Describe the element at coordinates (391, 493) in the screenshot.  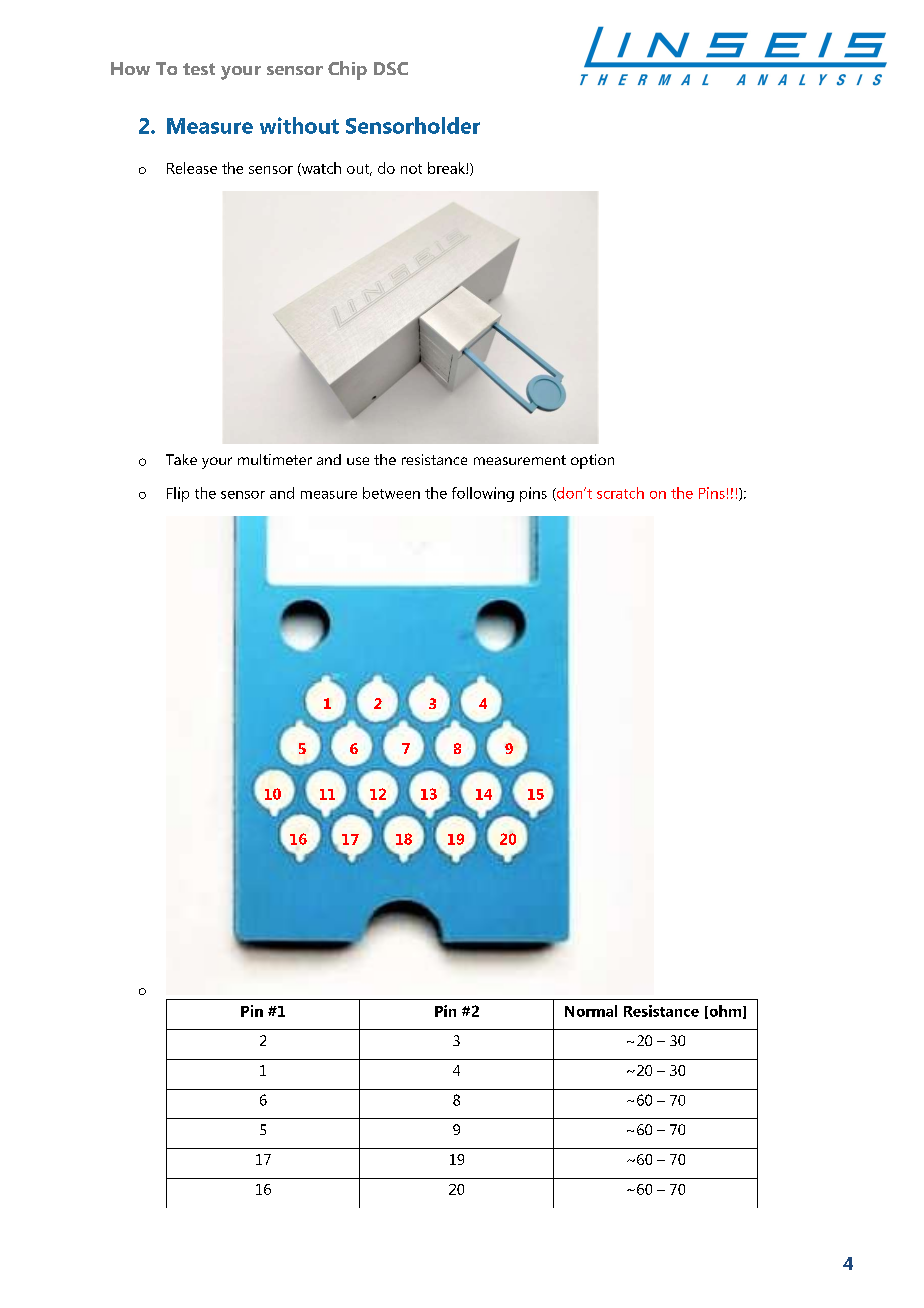
I see `between` at that location.
